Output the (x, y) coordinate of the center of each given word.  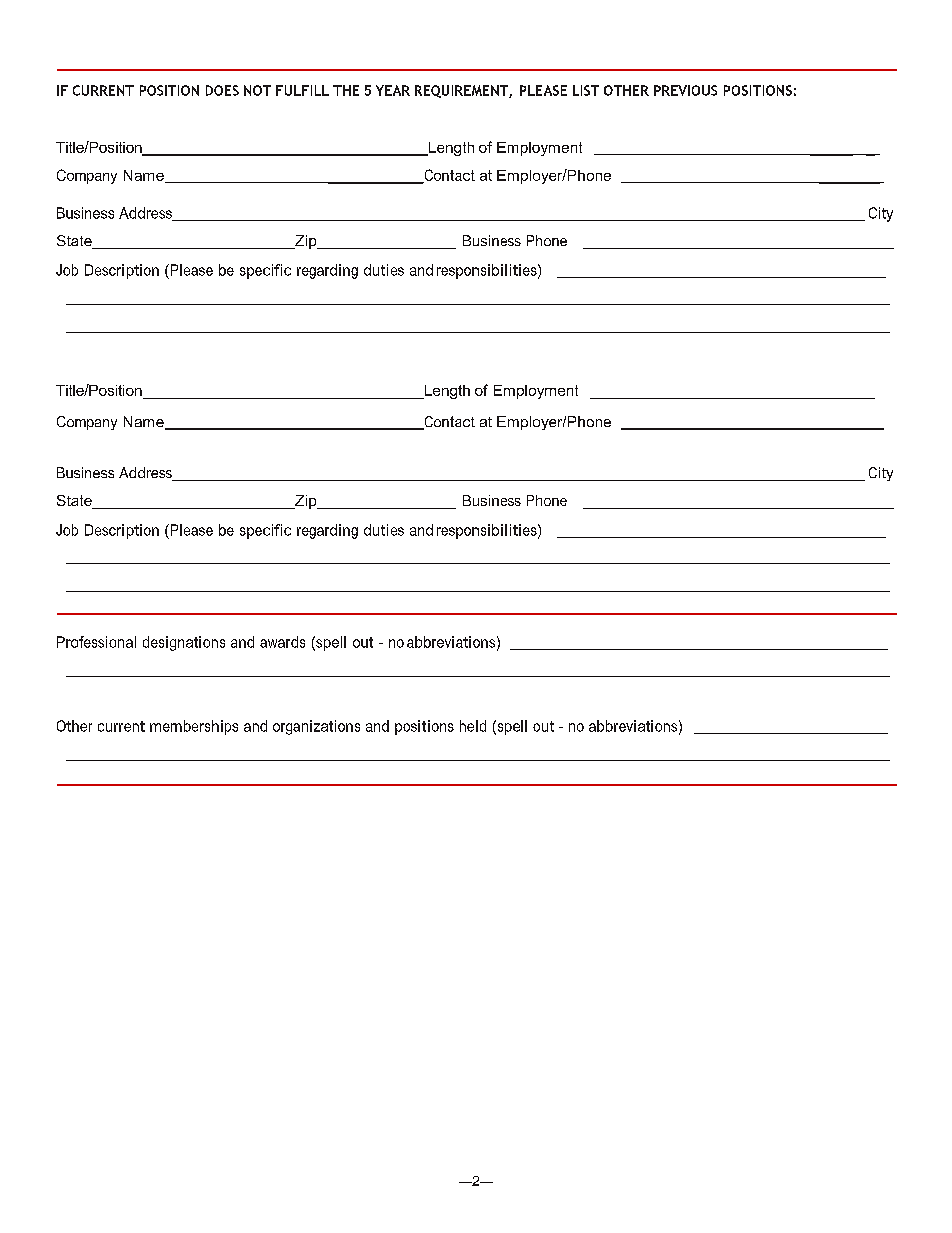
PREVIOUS (685, 90)
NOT (257, 90)
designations (184, 643)
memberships (194, 727)
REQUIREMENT (462, 91)
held (473, 726)
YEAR (393, 90)
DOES (222, 90)
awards (282, 642)
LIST (586, 90)
